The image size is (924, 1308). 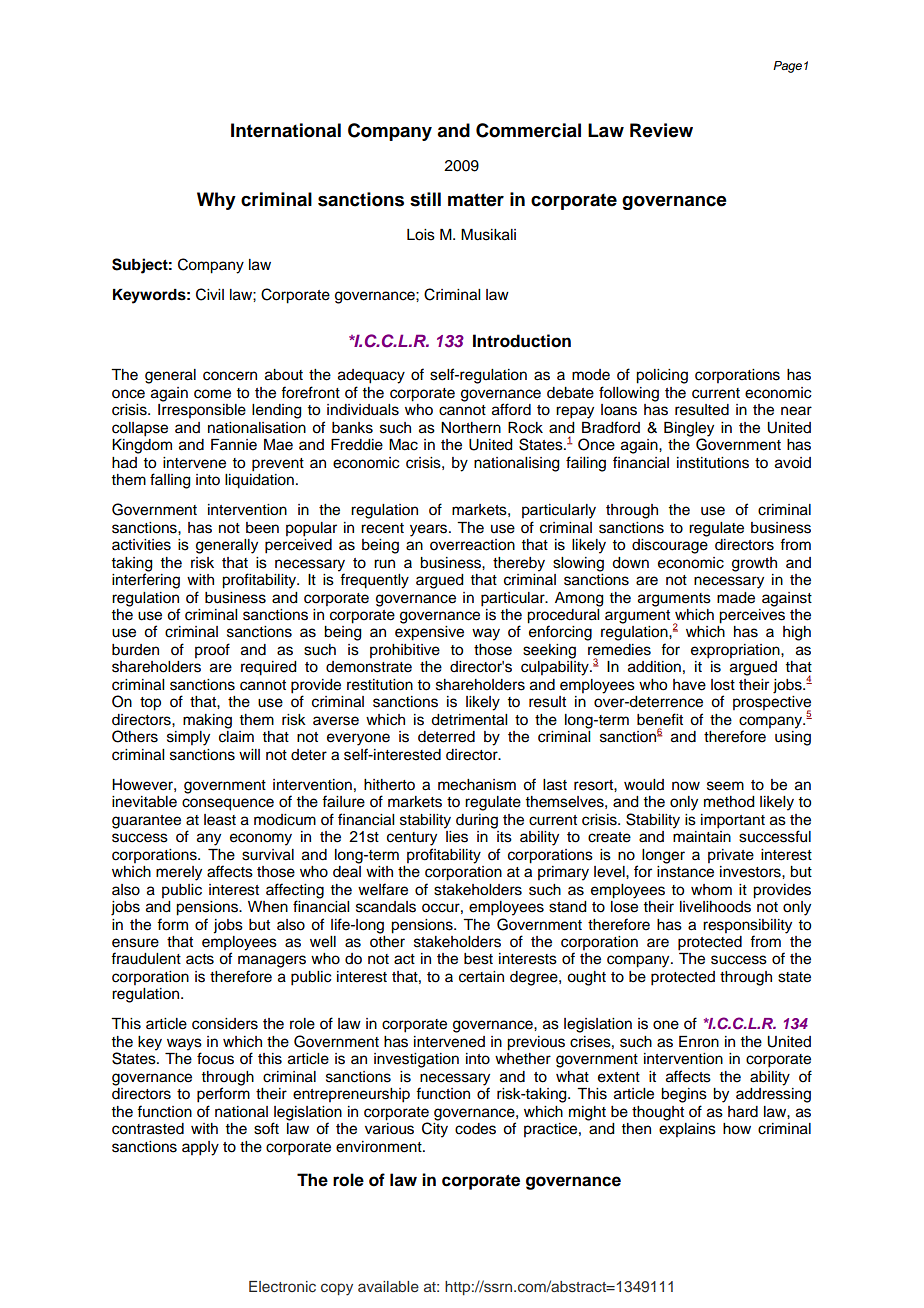 What do you see at coordinates (388, 1286) in the screenshot?
I see `available` at bounding box center [388, 1286].
